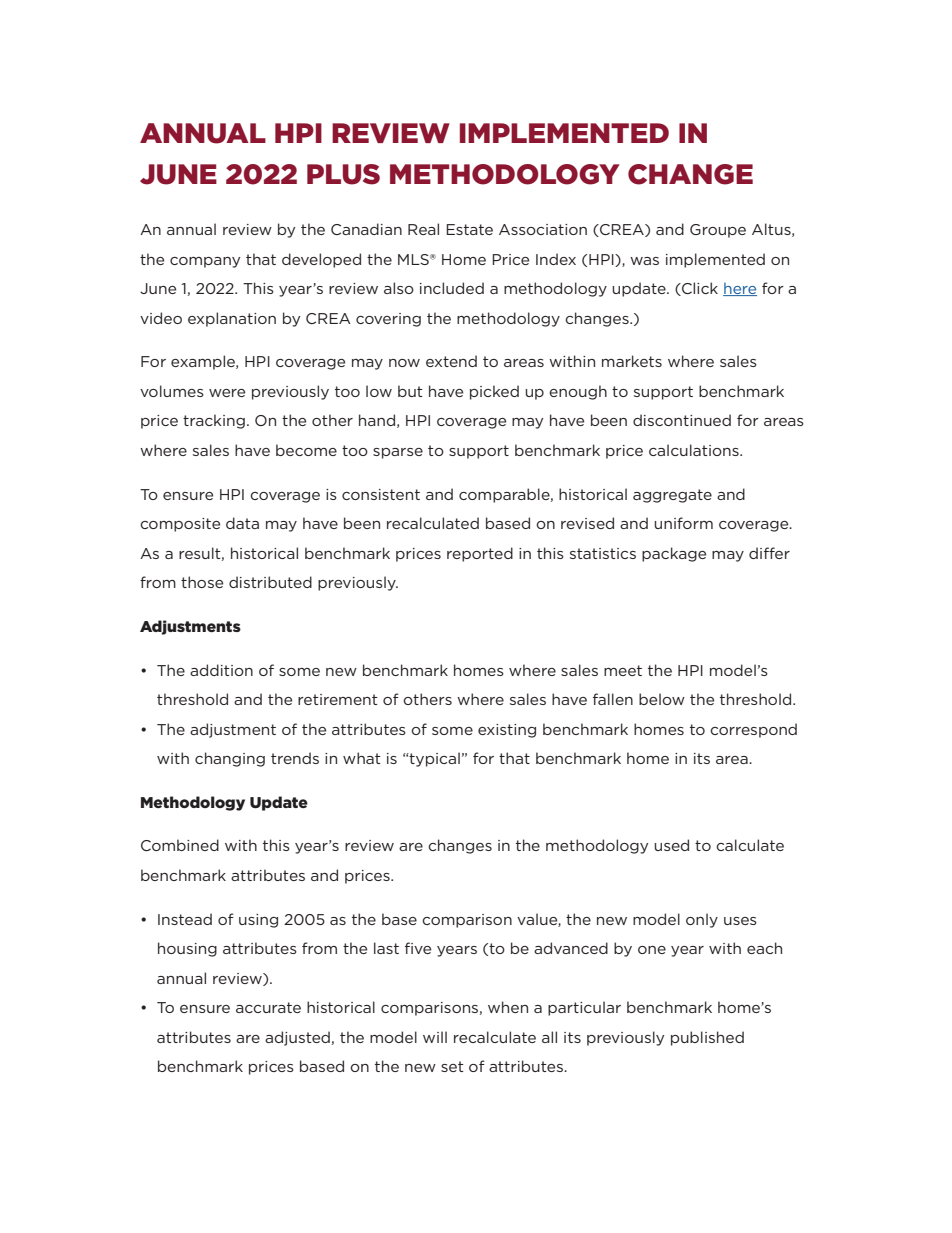 The height and width of the page is (1233, 952). Describe the element at coordinates (435, 1037) in the page. I see `will` at that location.
